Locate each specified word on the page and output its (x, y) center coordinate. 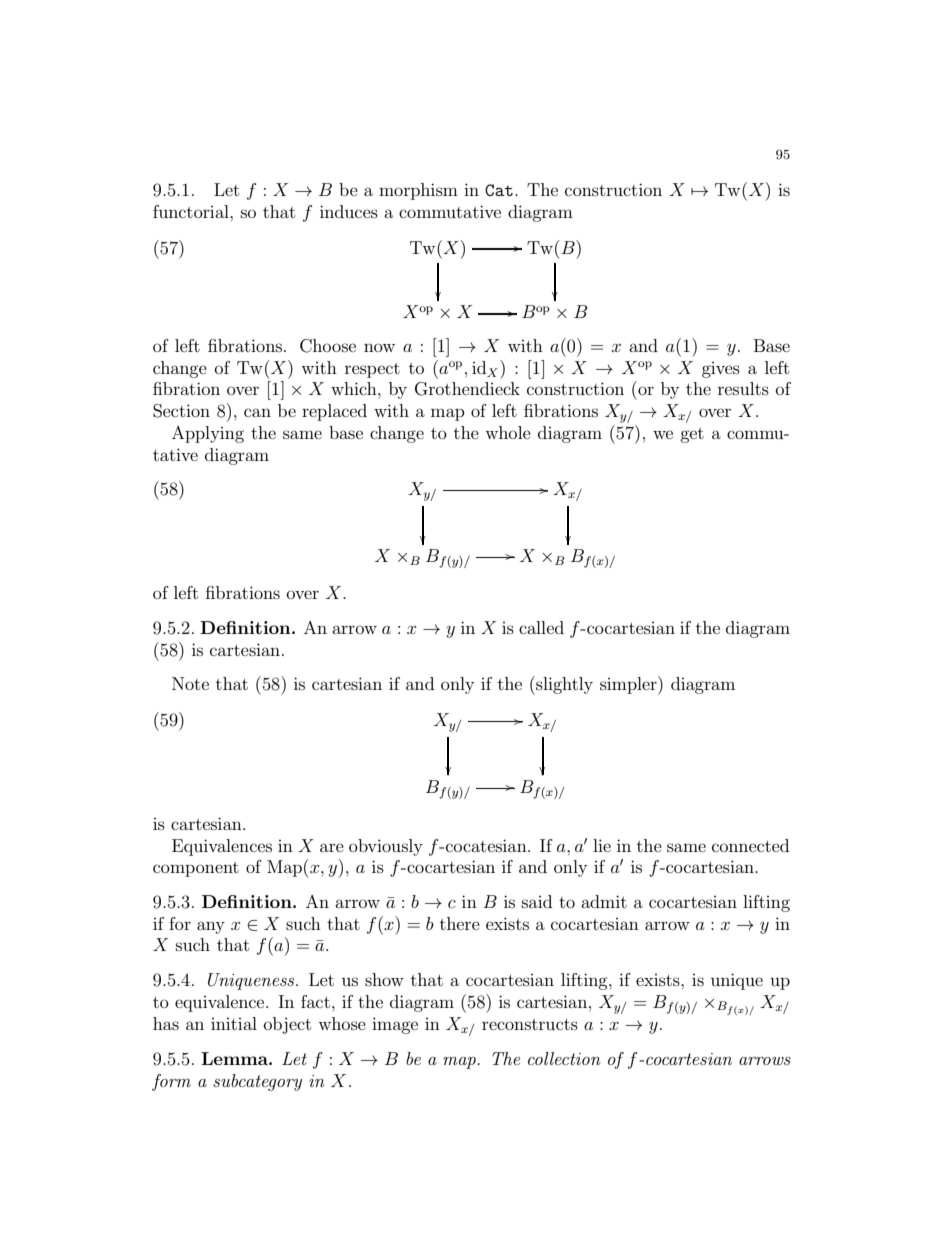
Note (190, 683)
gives (721, 370)
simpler (629, 685)
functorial (192, 211)
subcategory (257, 1082)
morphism (418, 191)
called (541, 627)
